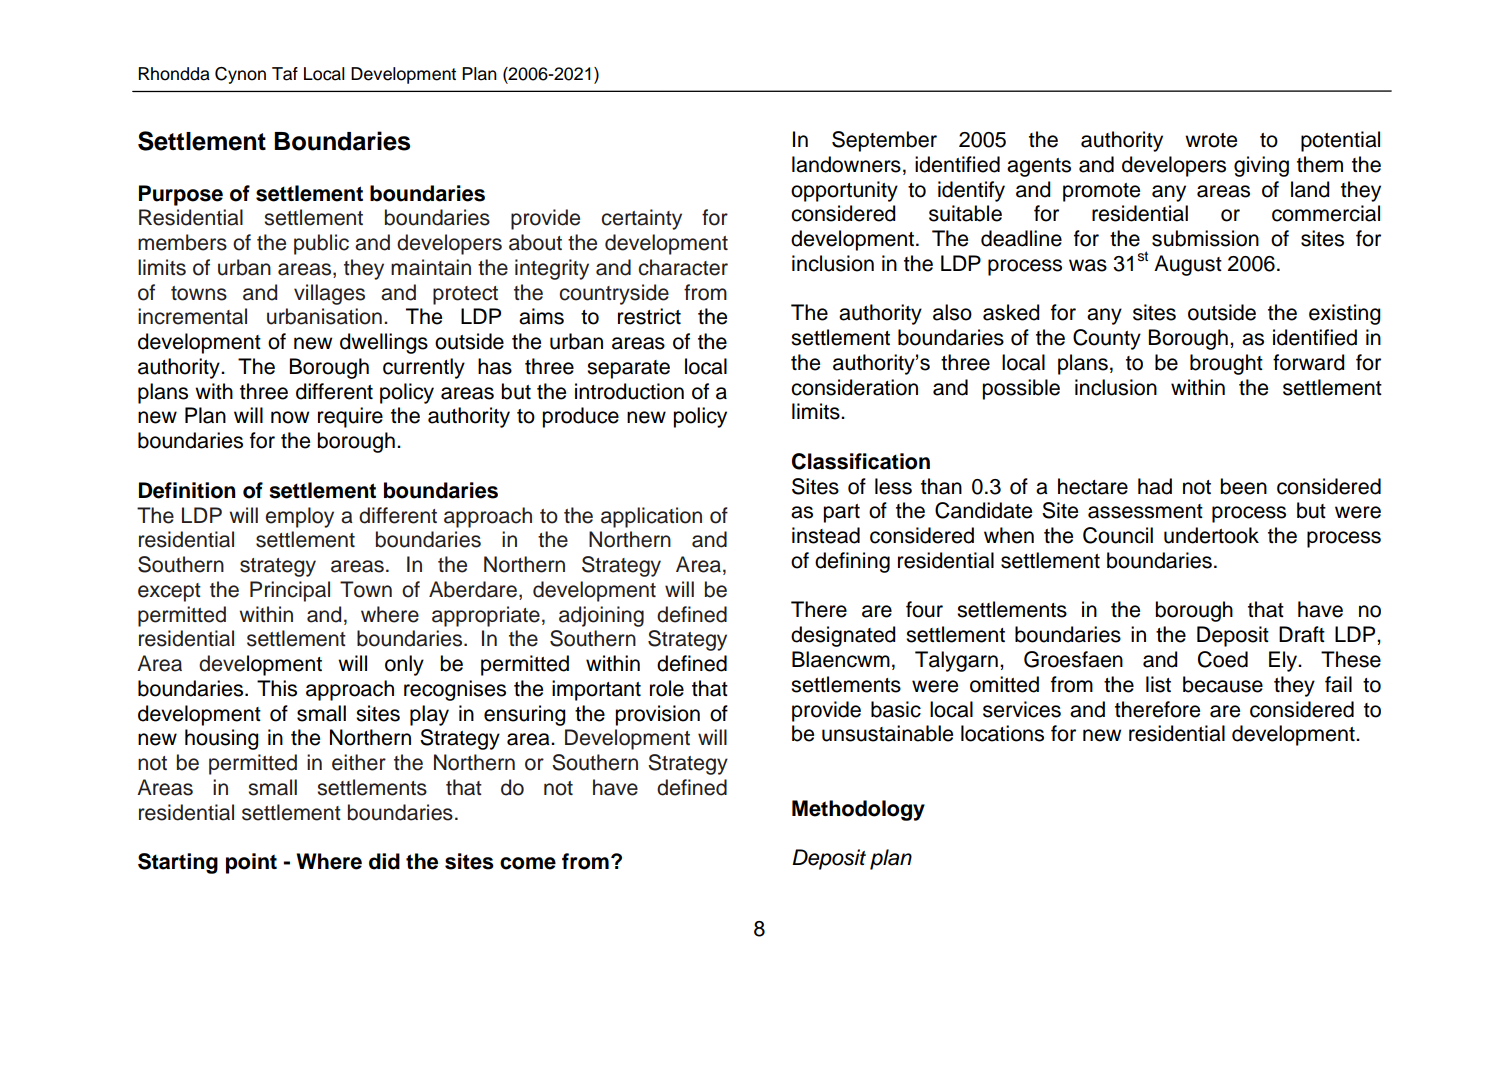  Describe the element at coordinates (884, 141) in the document. I see `September` at that location.
